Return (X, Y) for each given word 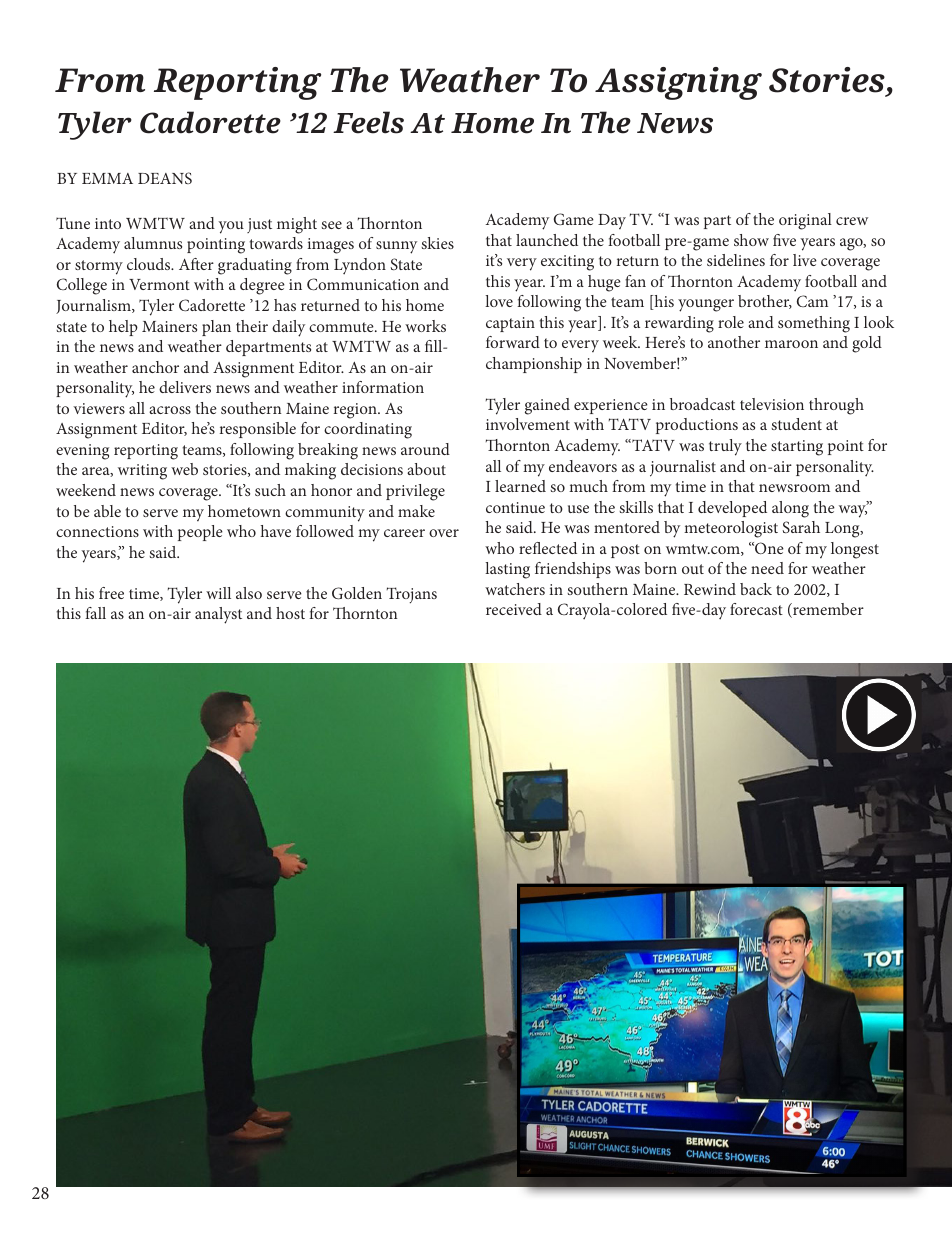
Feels (368, 122)
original (805, 221)
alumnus (153, 243)
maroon (791, 344)
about (426, 469)
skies (437, 243)
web (184, 469)
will (218, 593)
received (514, 609)
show (751, 240)
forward (513, 342)
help (123, 328)
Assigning (678, 83)
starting (797, 448)
